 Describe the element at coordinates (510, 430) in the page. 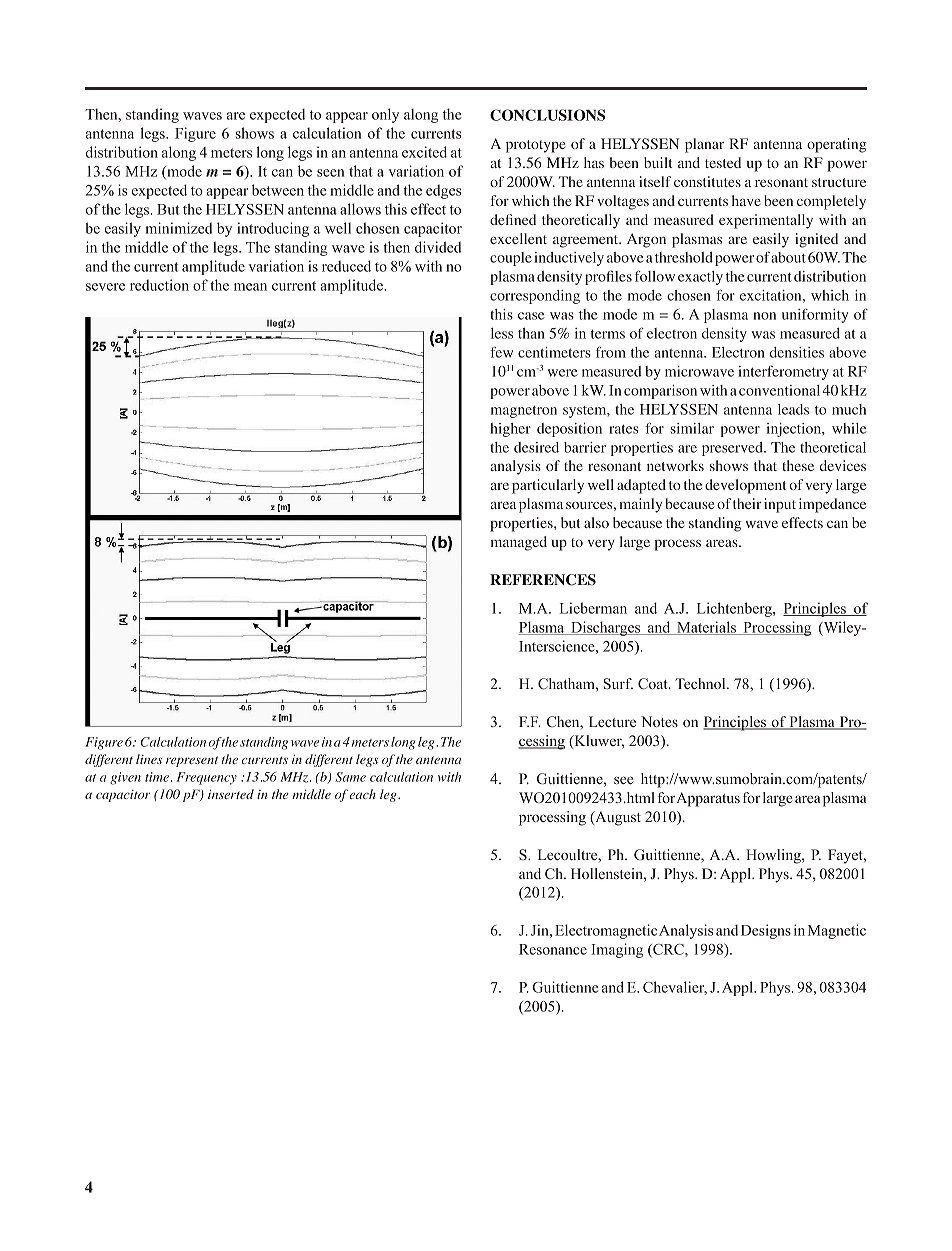

I see `higher` at that location.
